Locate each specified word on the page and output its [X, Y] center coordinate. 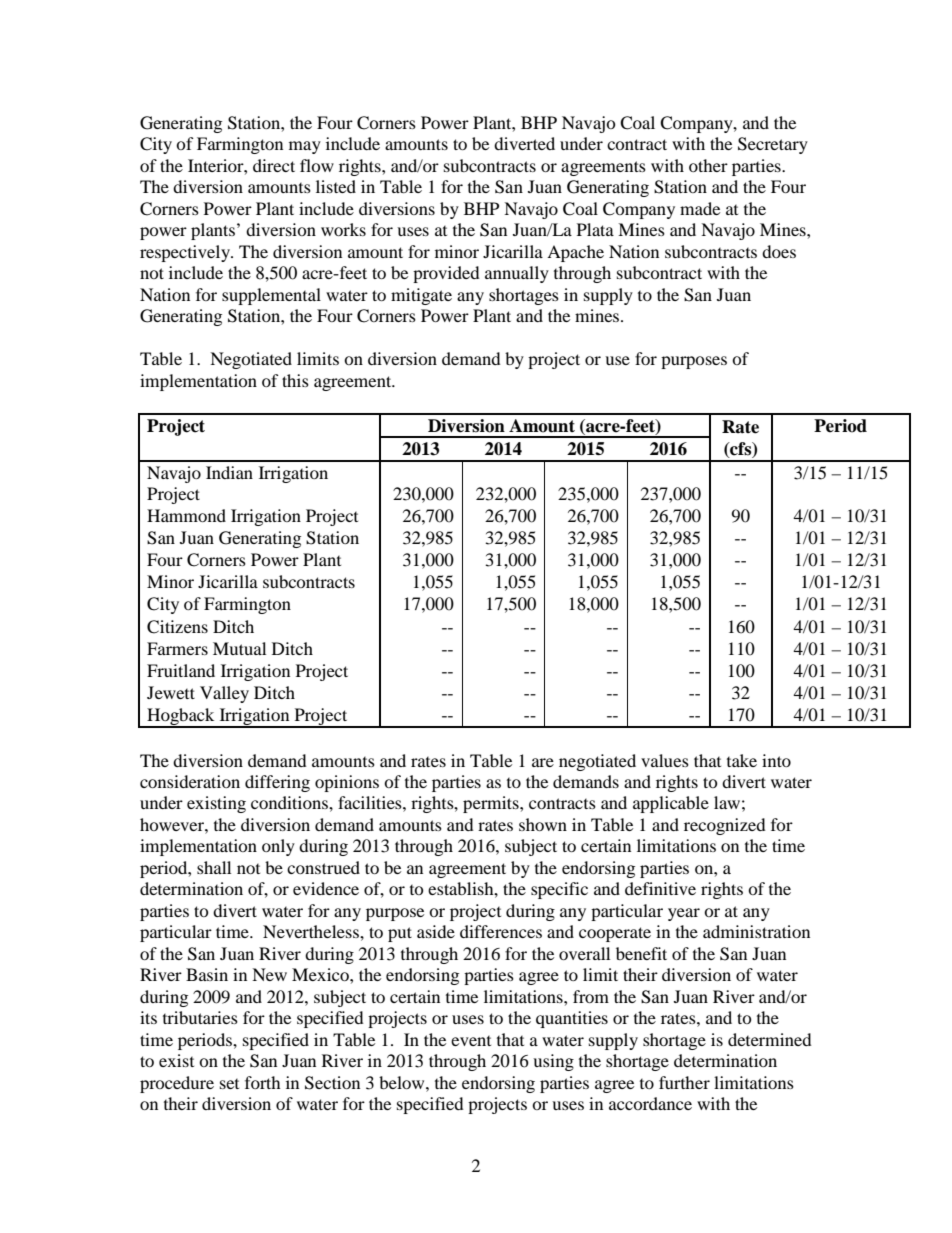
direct [274, 165]
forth [263, 1082]
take [742, 760]
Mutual [239, 648]
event [471, 1041]
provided [446, 274]
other [708, 165]
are [543, 762]
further [684, 1082]
